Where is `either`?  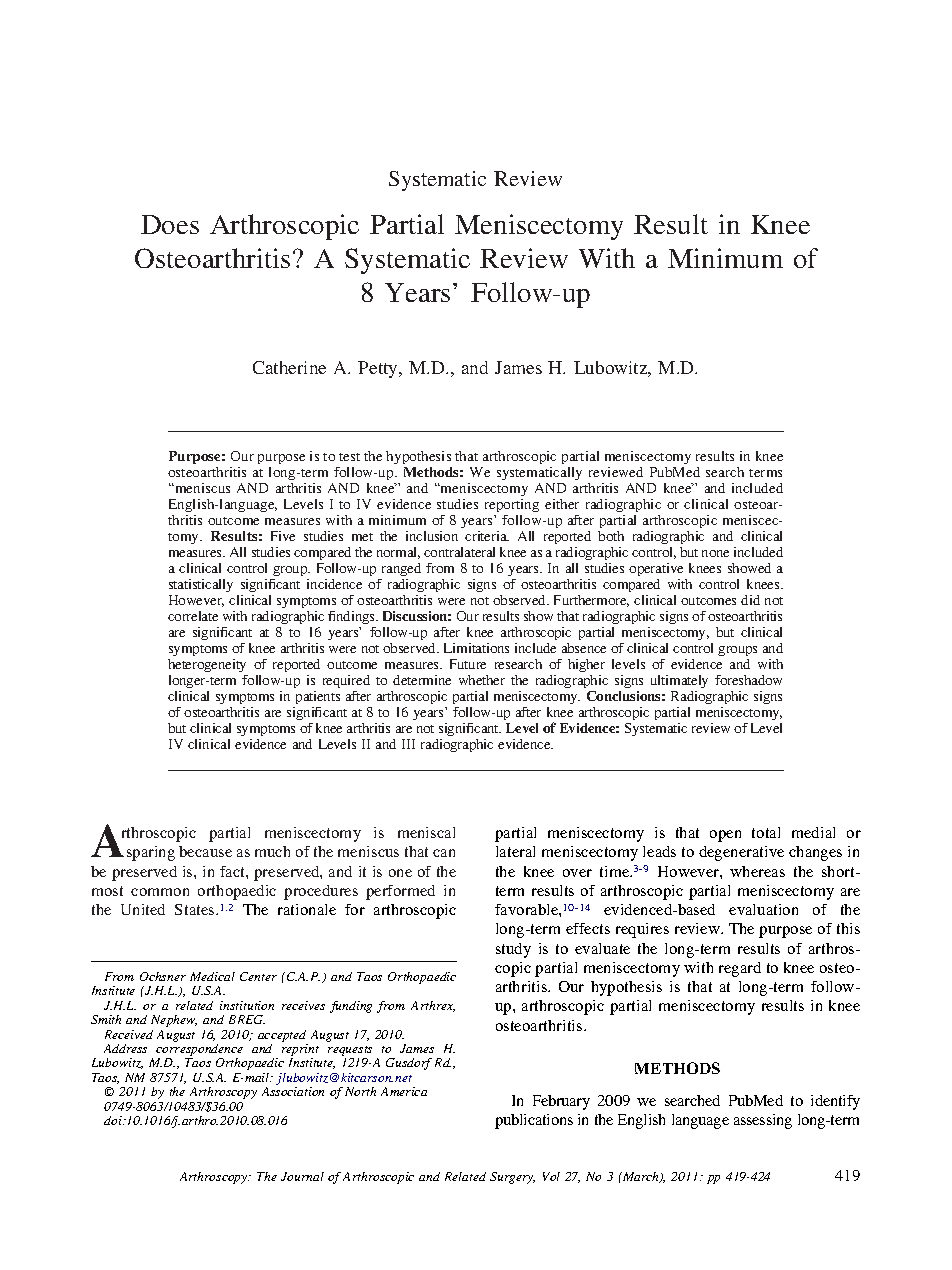
either is located at coordinates (562, 504).
